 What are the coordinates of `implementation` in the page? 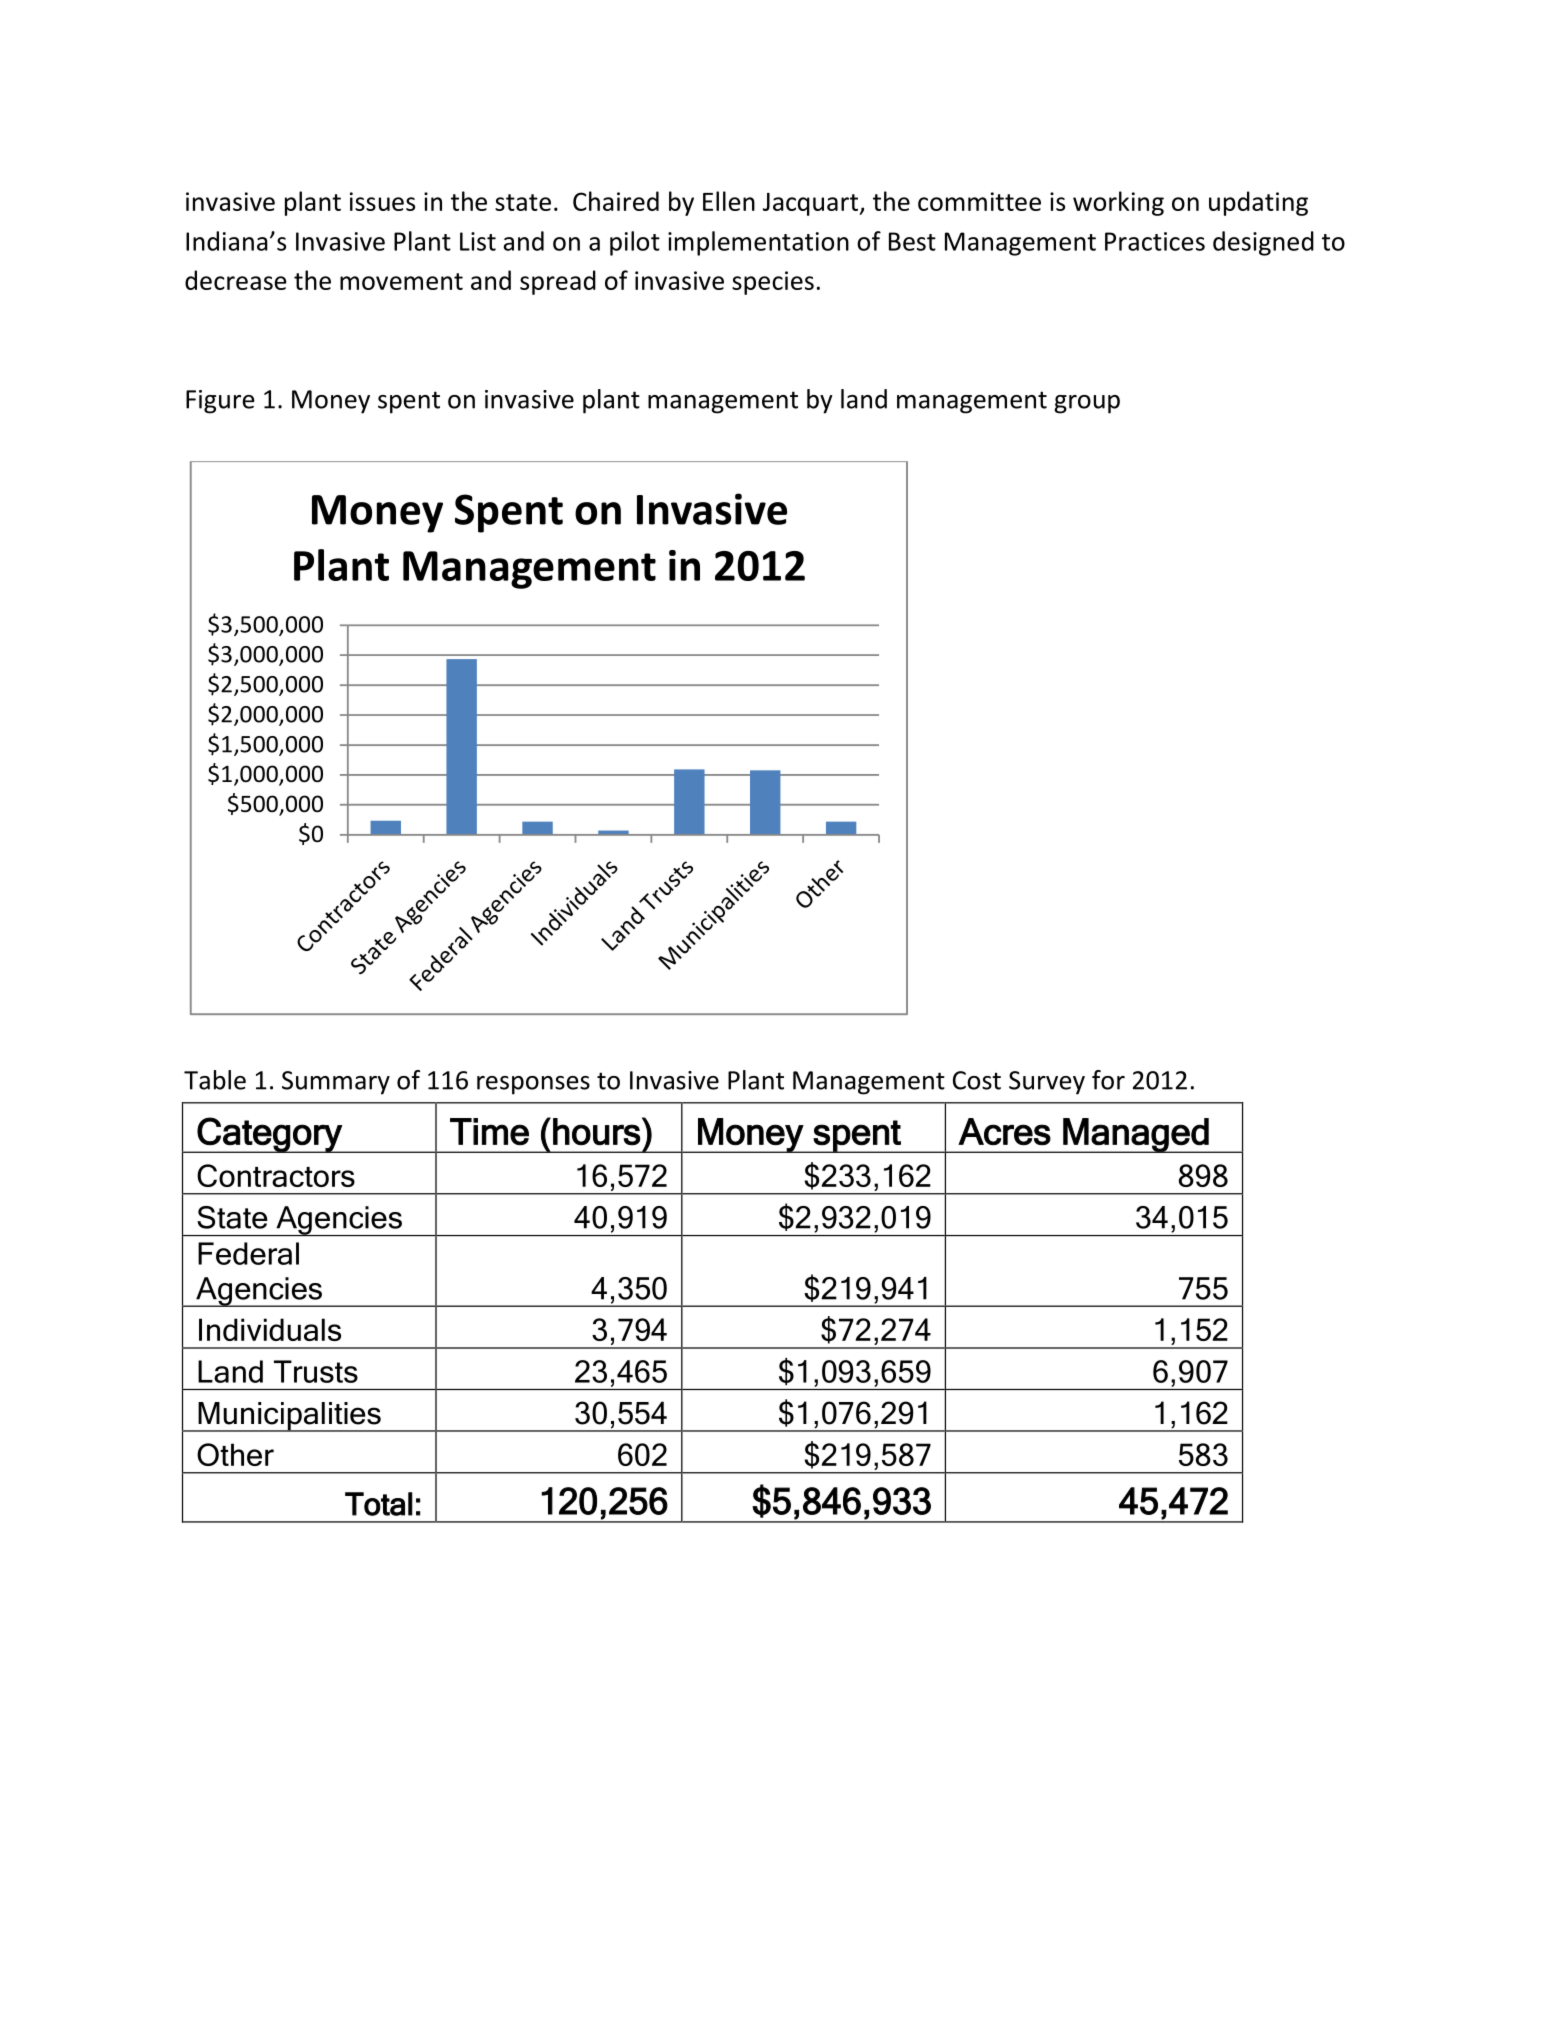 It's located at (758, 243).
